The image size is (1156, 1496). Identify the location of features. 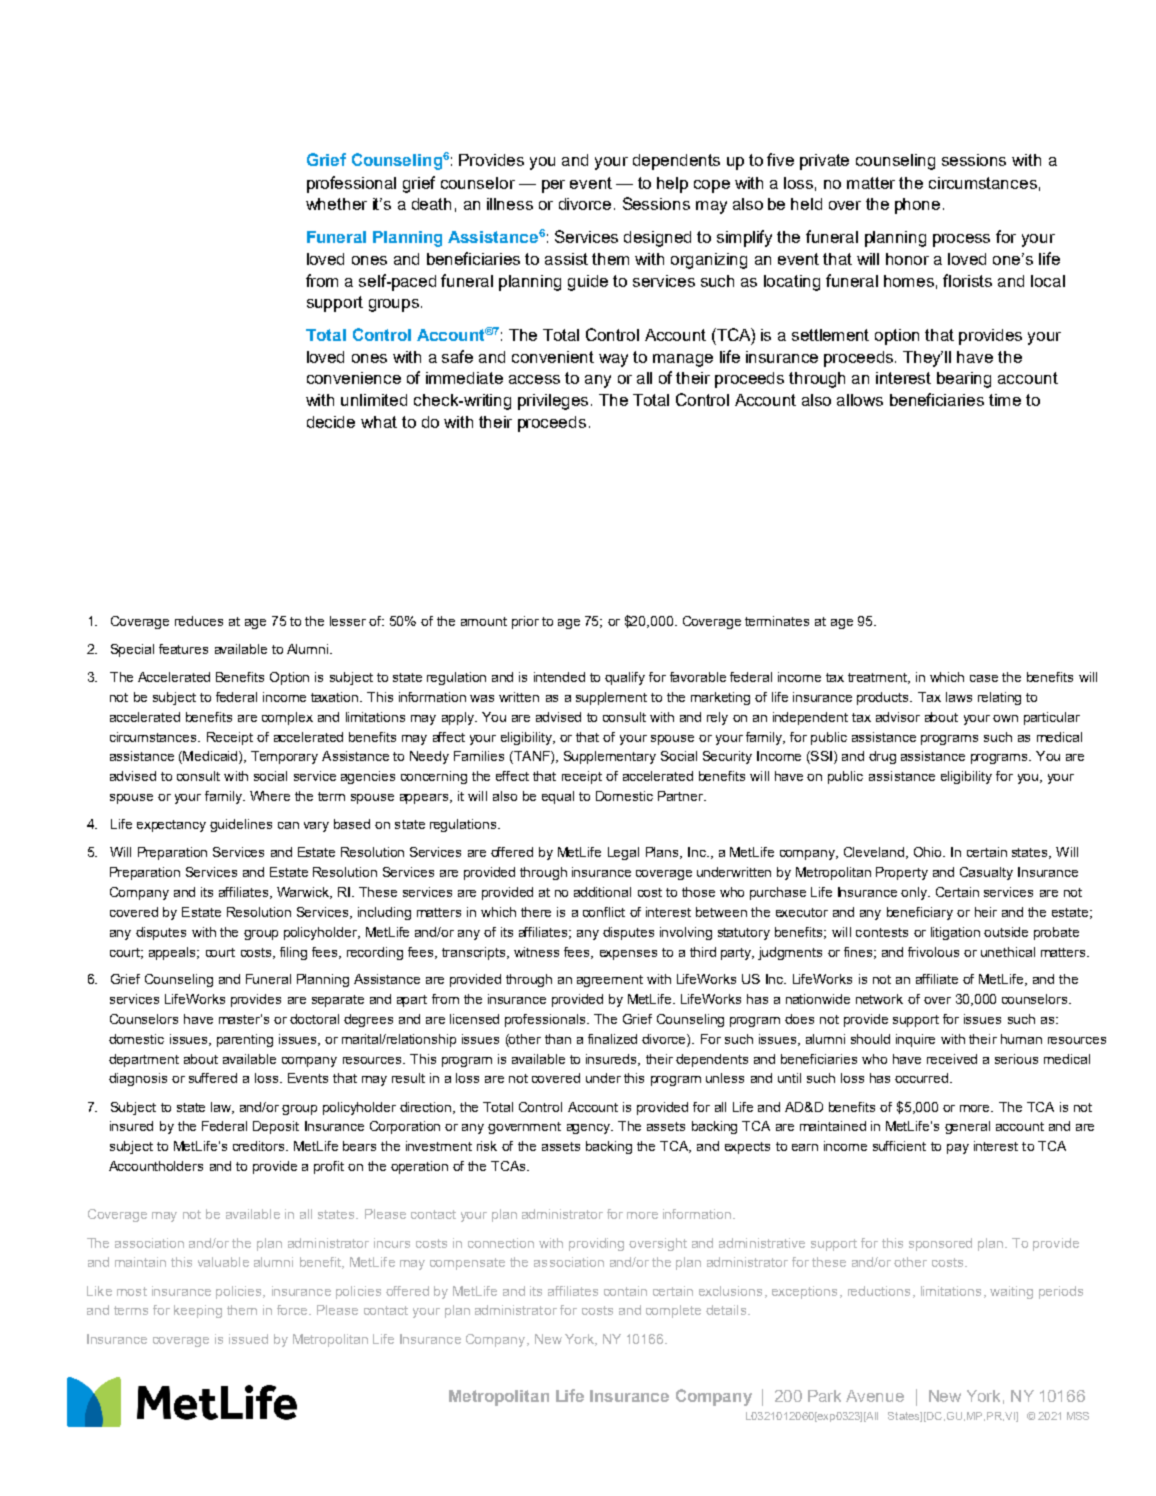
(183, 649).
